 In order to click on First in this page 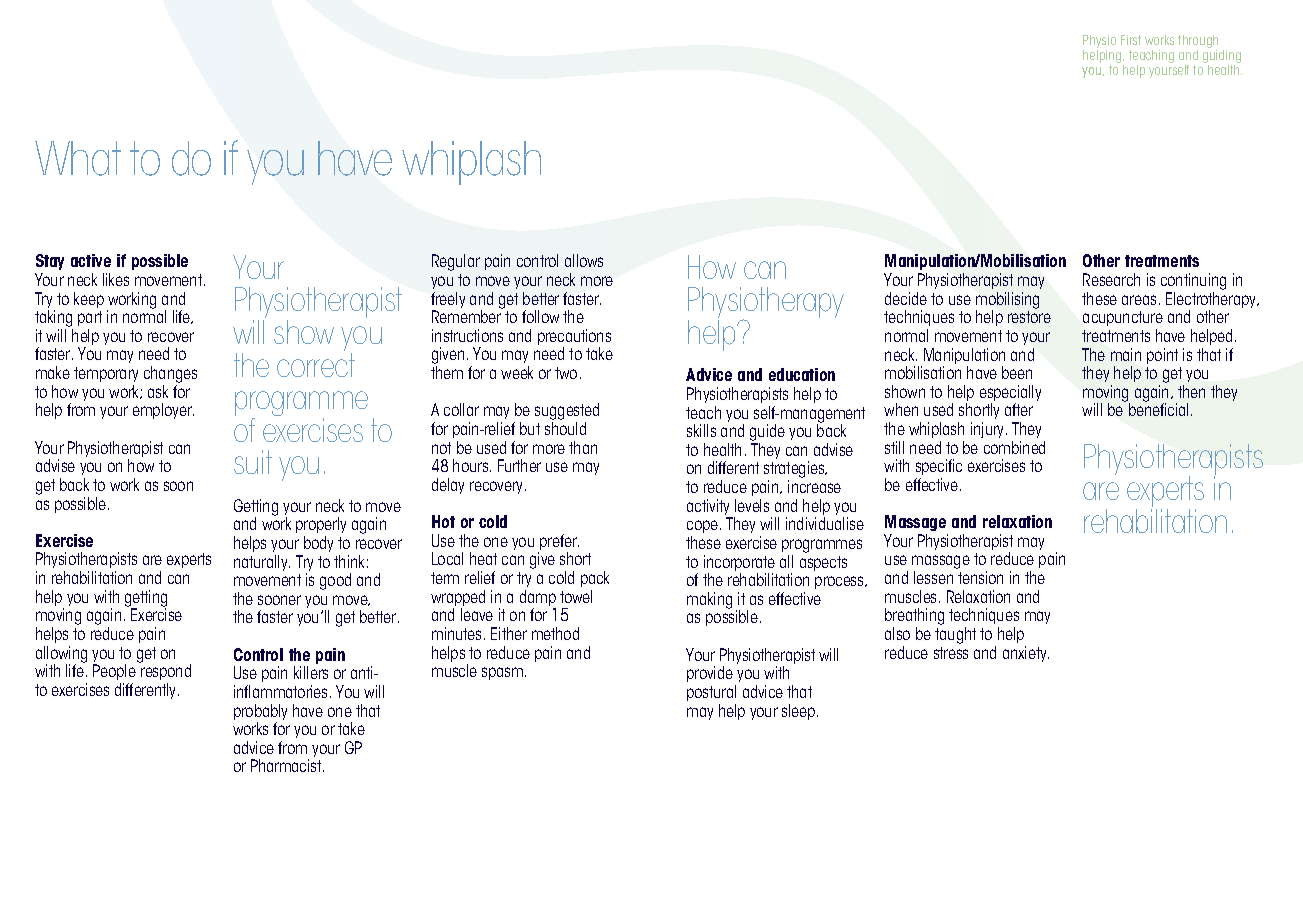, I will do `click(1131, 40)`.
